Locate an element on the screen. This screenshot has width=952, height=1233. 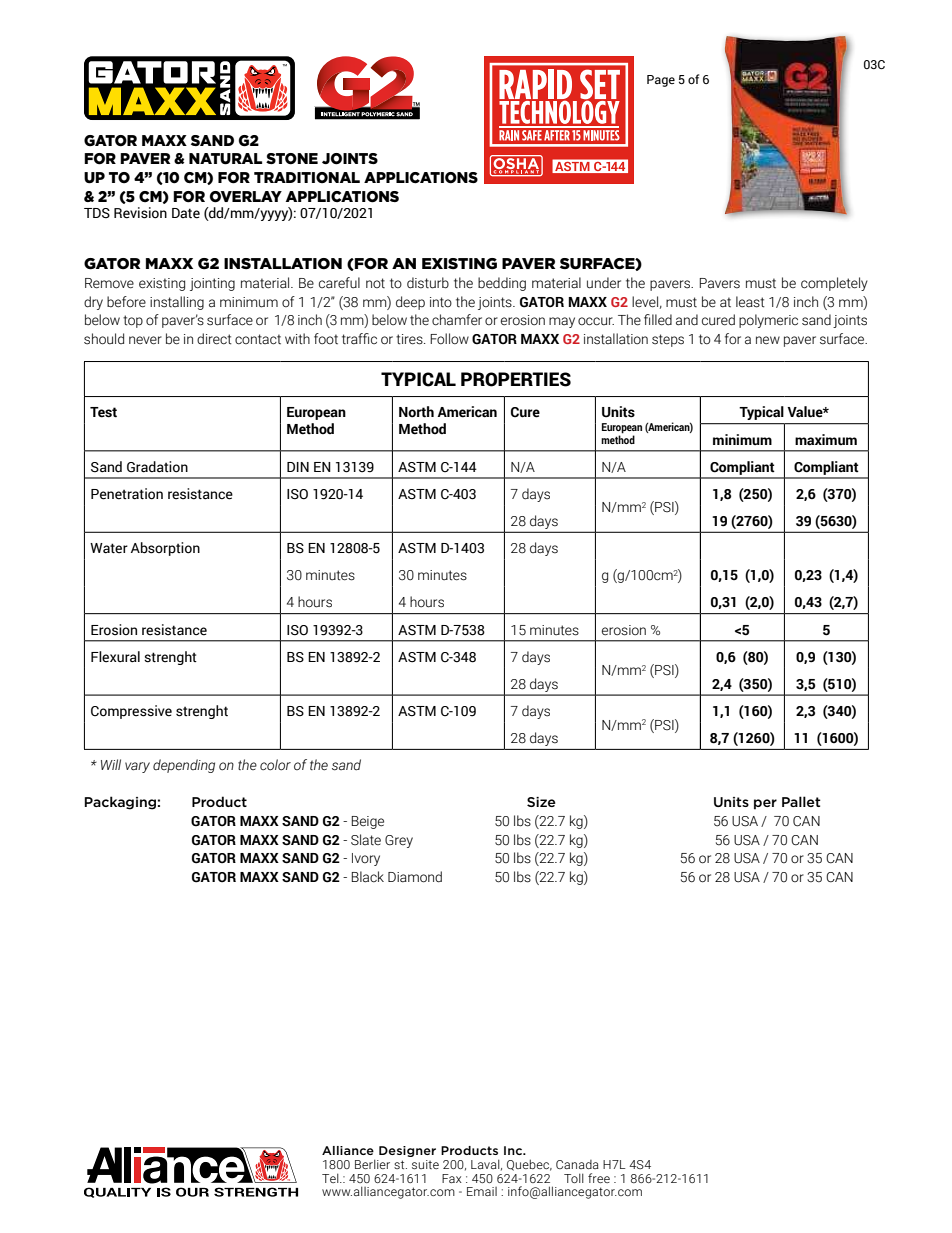
Flexural is located at coordinates (115, 657).
